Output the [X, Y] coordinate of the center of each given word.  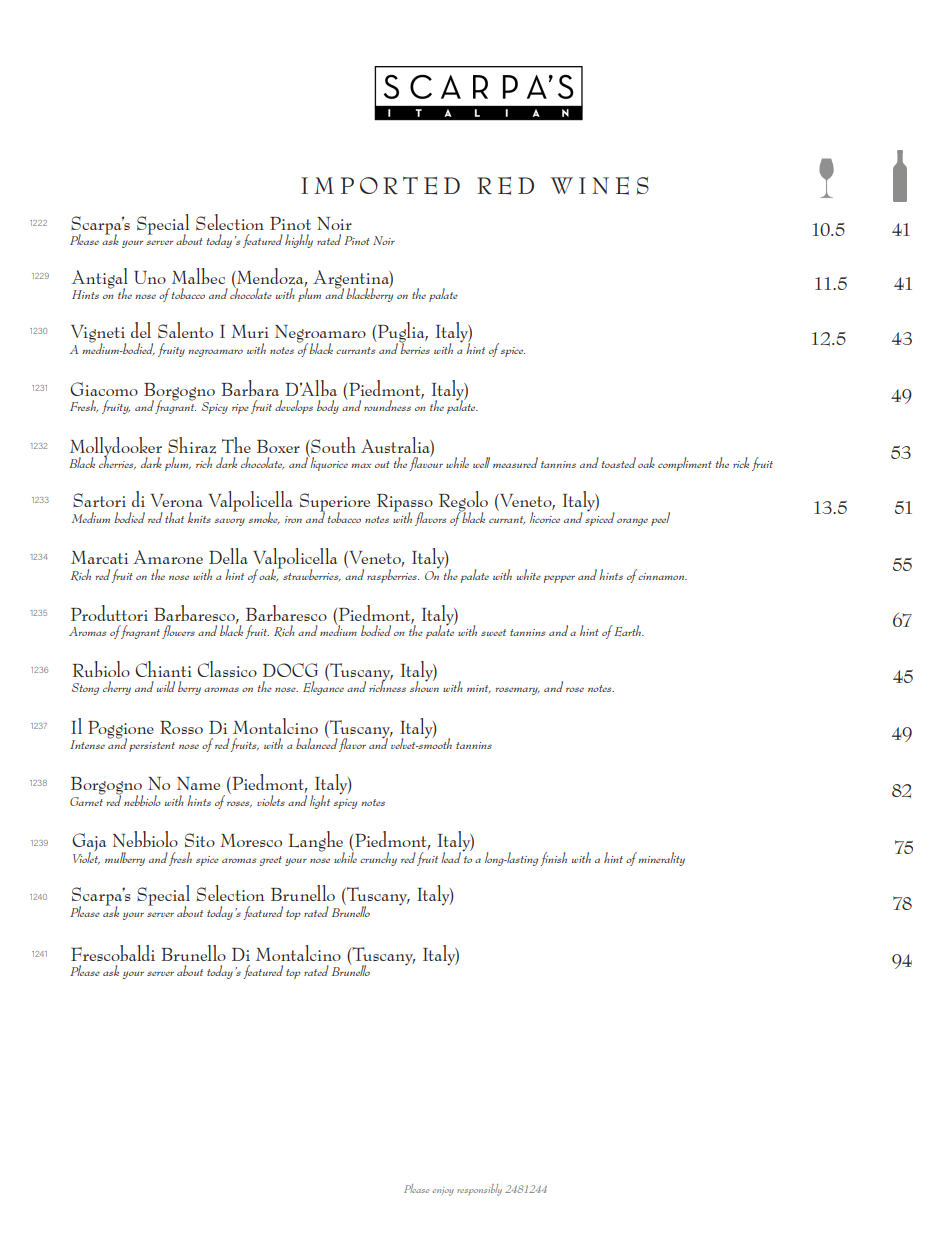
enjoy [443, 1191]
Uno [150, 277]
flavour [426, 463]
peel [660, 519]
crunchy [378, 859]
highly [299, 241]
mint [479, 689]
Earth [628, 630]
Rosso [181, 727]
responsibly [479, 1190]
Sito [200, 840]
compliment [685, 464]
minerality [661, 859]
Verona [176, 500]
